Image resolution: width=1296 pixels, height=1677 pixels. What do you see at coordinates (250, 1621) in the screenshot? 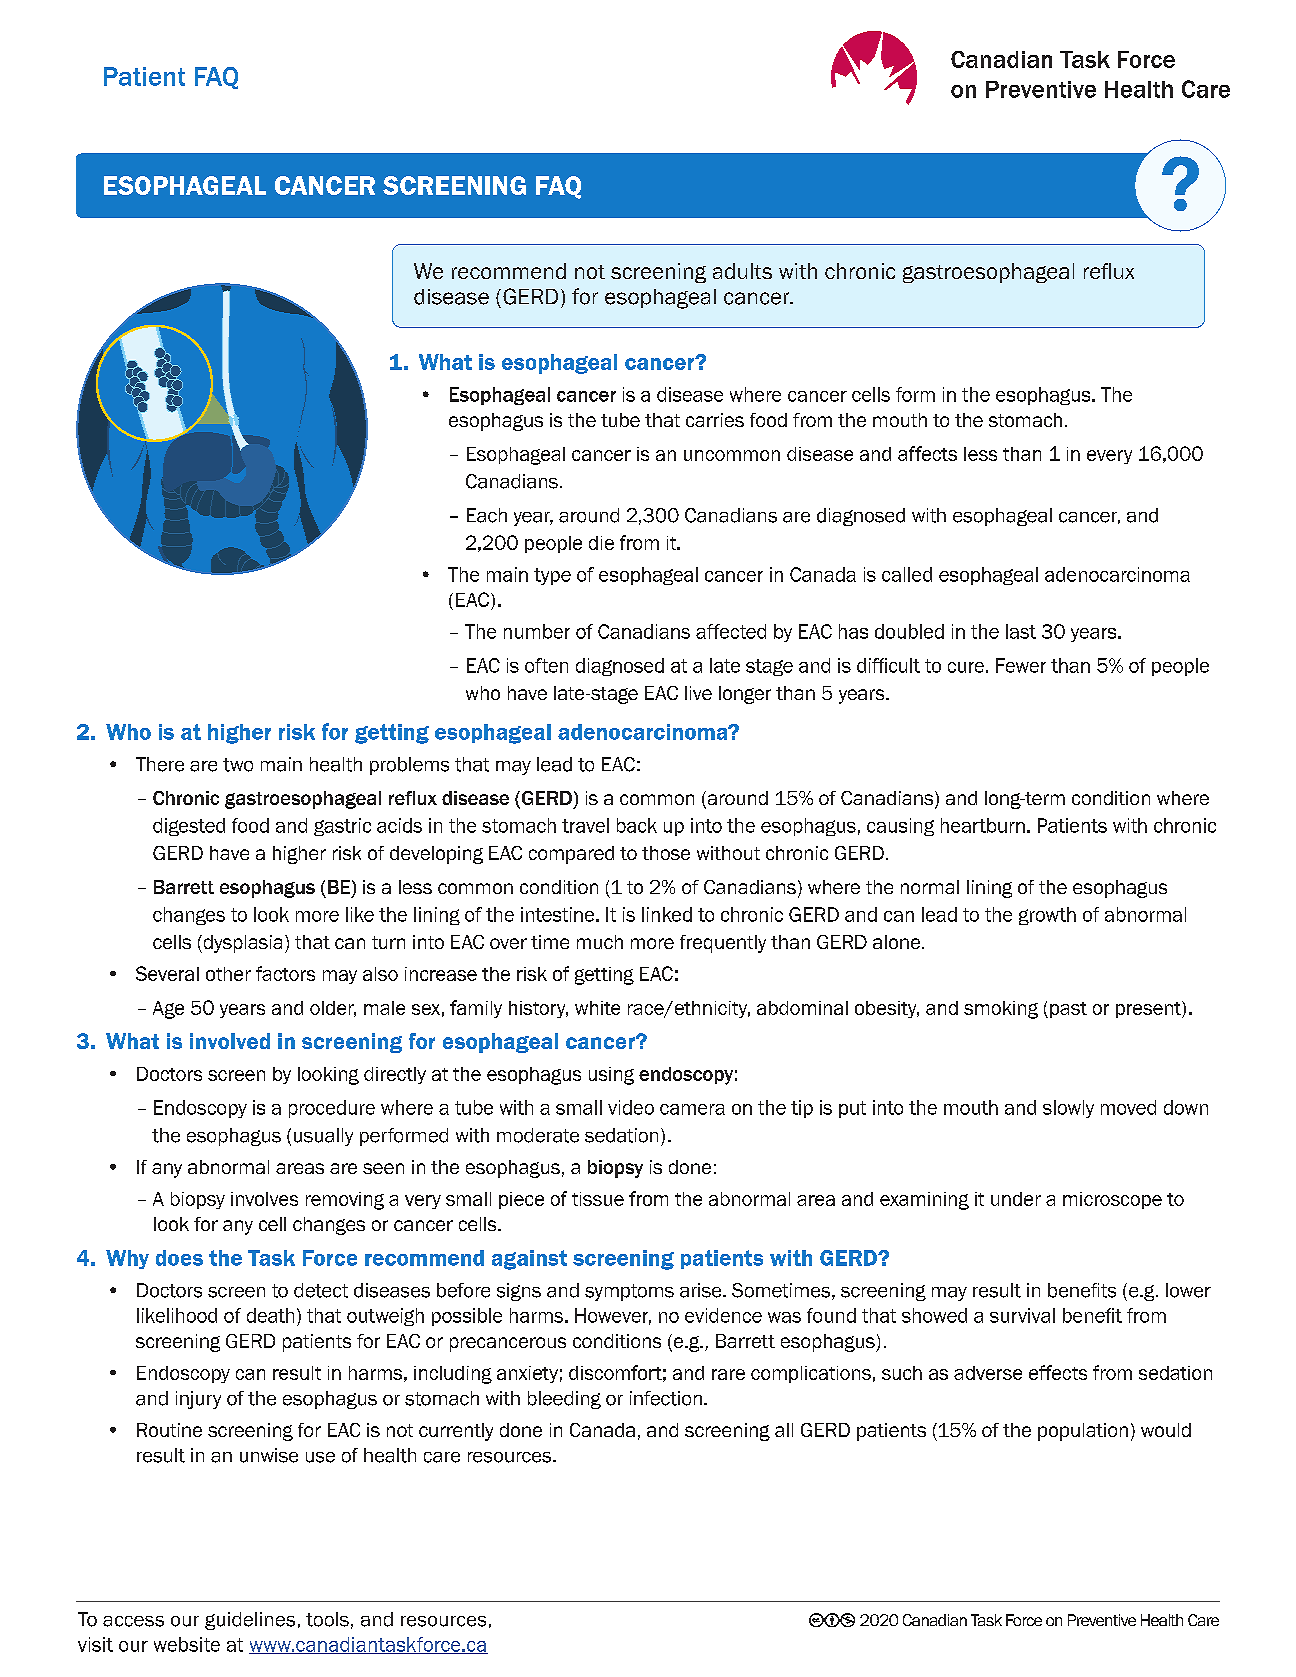
I see `guidelines` at bounding box center [250, 1621].
